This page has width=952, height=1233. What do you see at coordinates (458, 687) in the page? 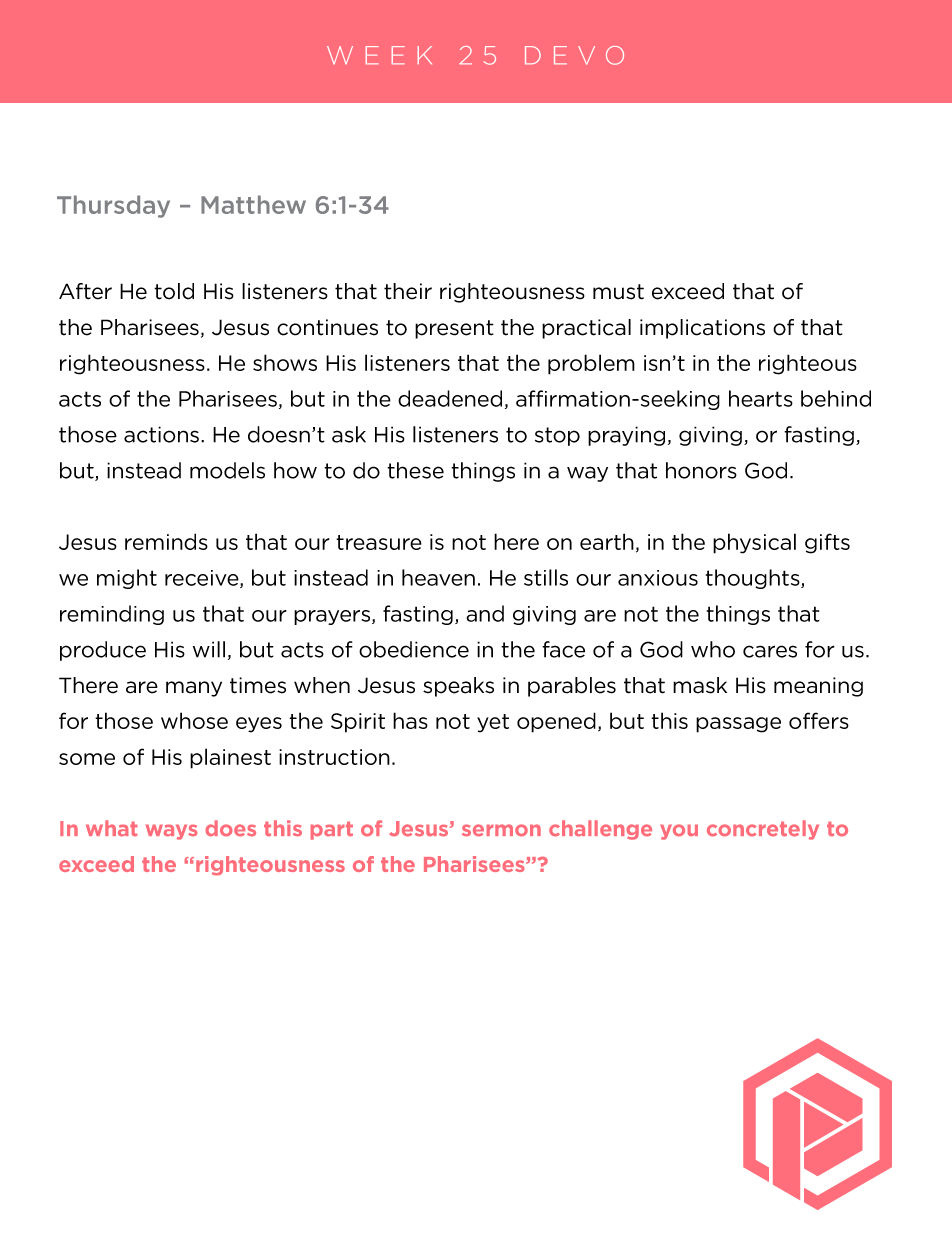
I see `speaks` at bounding box center [458, 687].
